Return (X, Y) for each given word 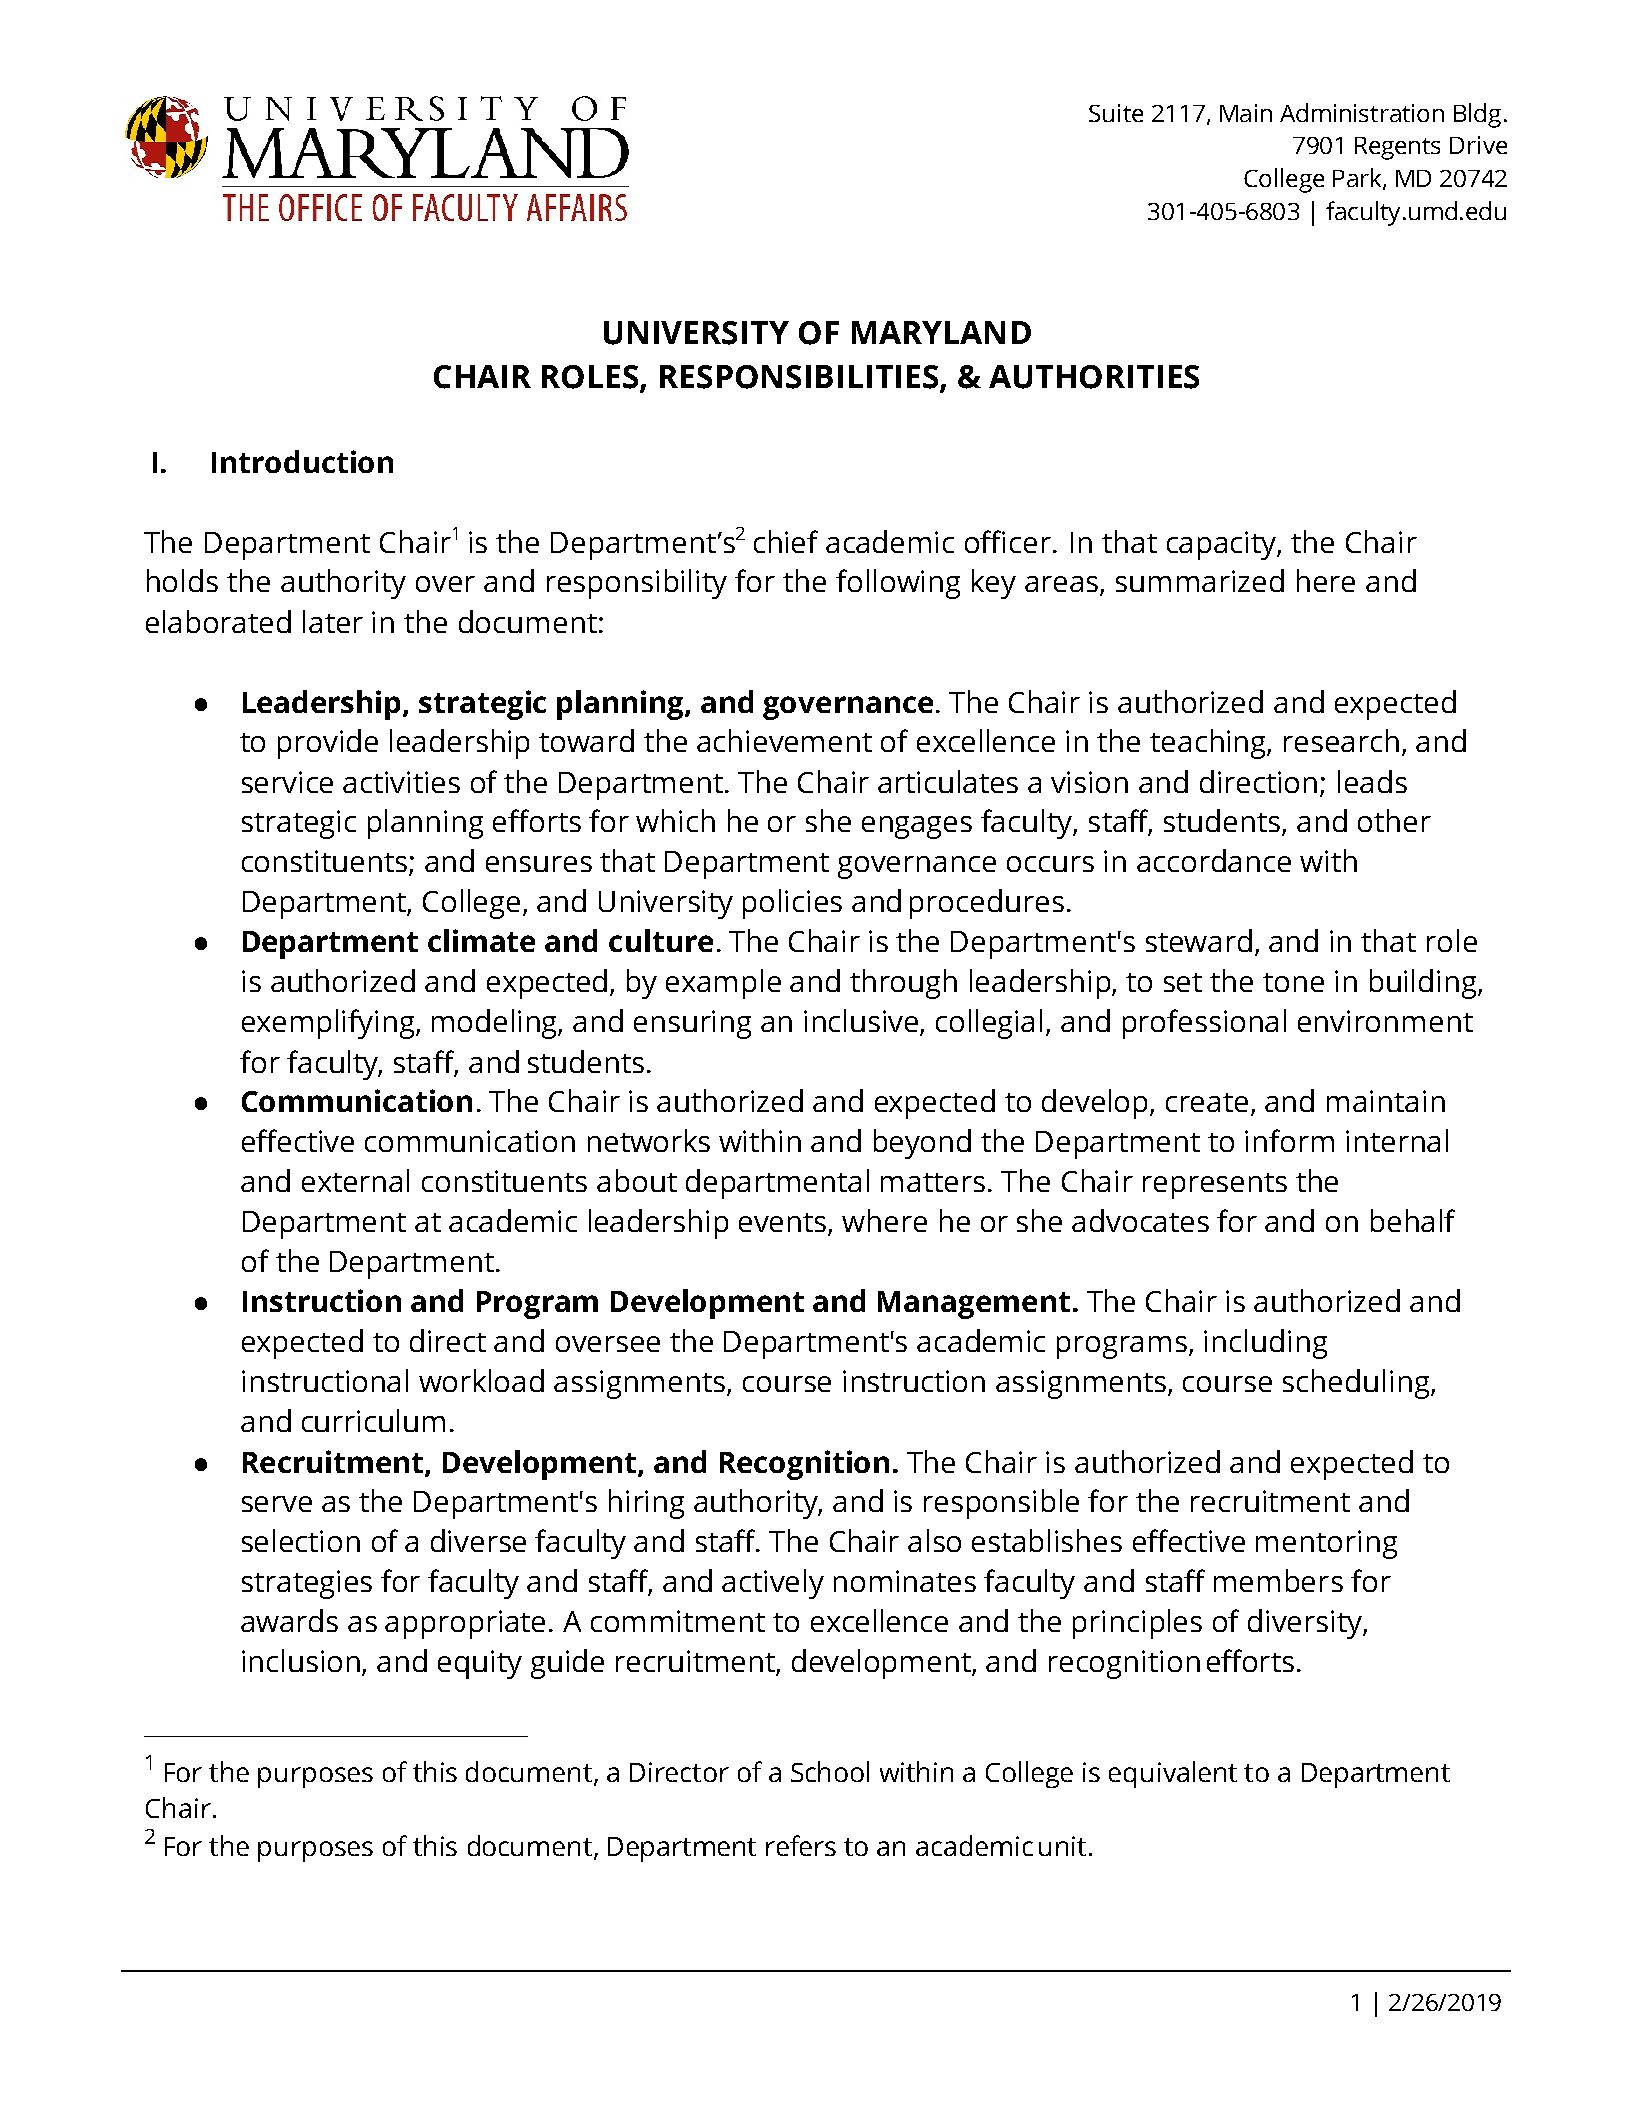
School (830, 1771)
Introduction (302, 461)
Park (1358, 179)
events (784, 1224)
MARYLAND (941, 332)
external (355, 1180)
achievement (784, 740)
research (1341, 740)
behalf (1413, 1220)
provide (328, 744)
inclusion (302, 1662)
